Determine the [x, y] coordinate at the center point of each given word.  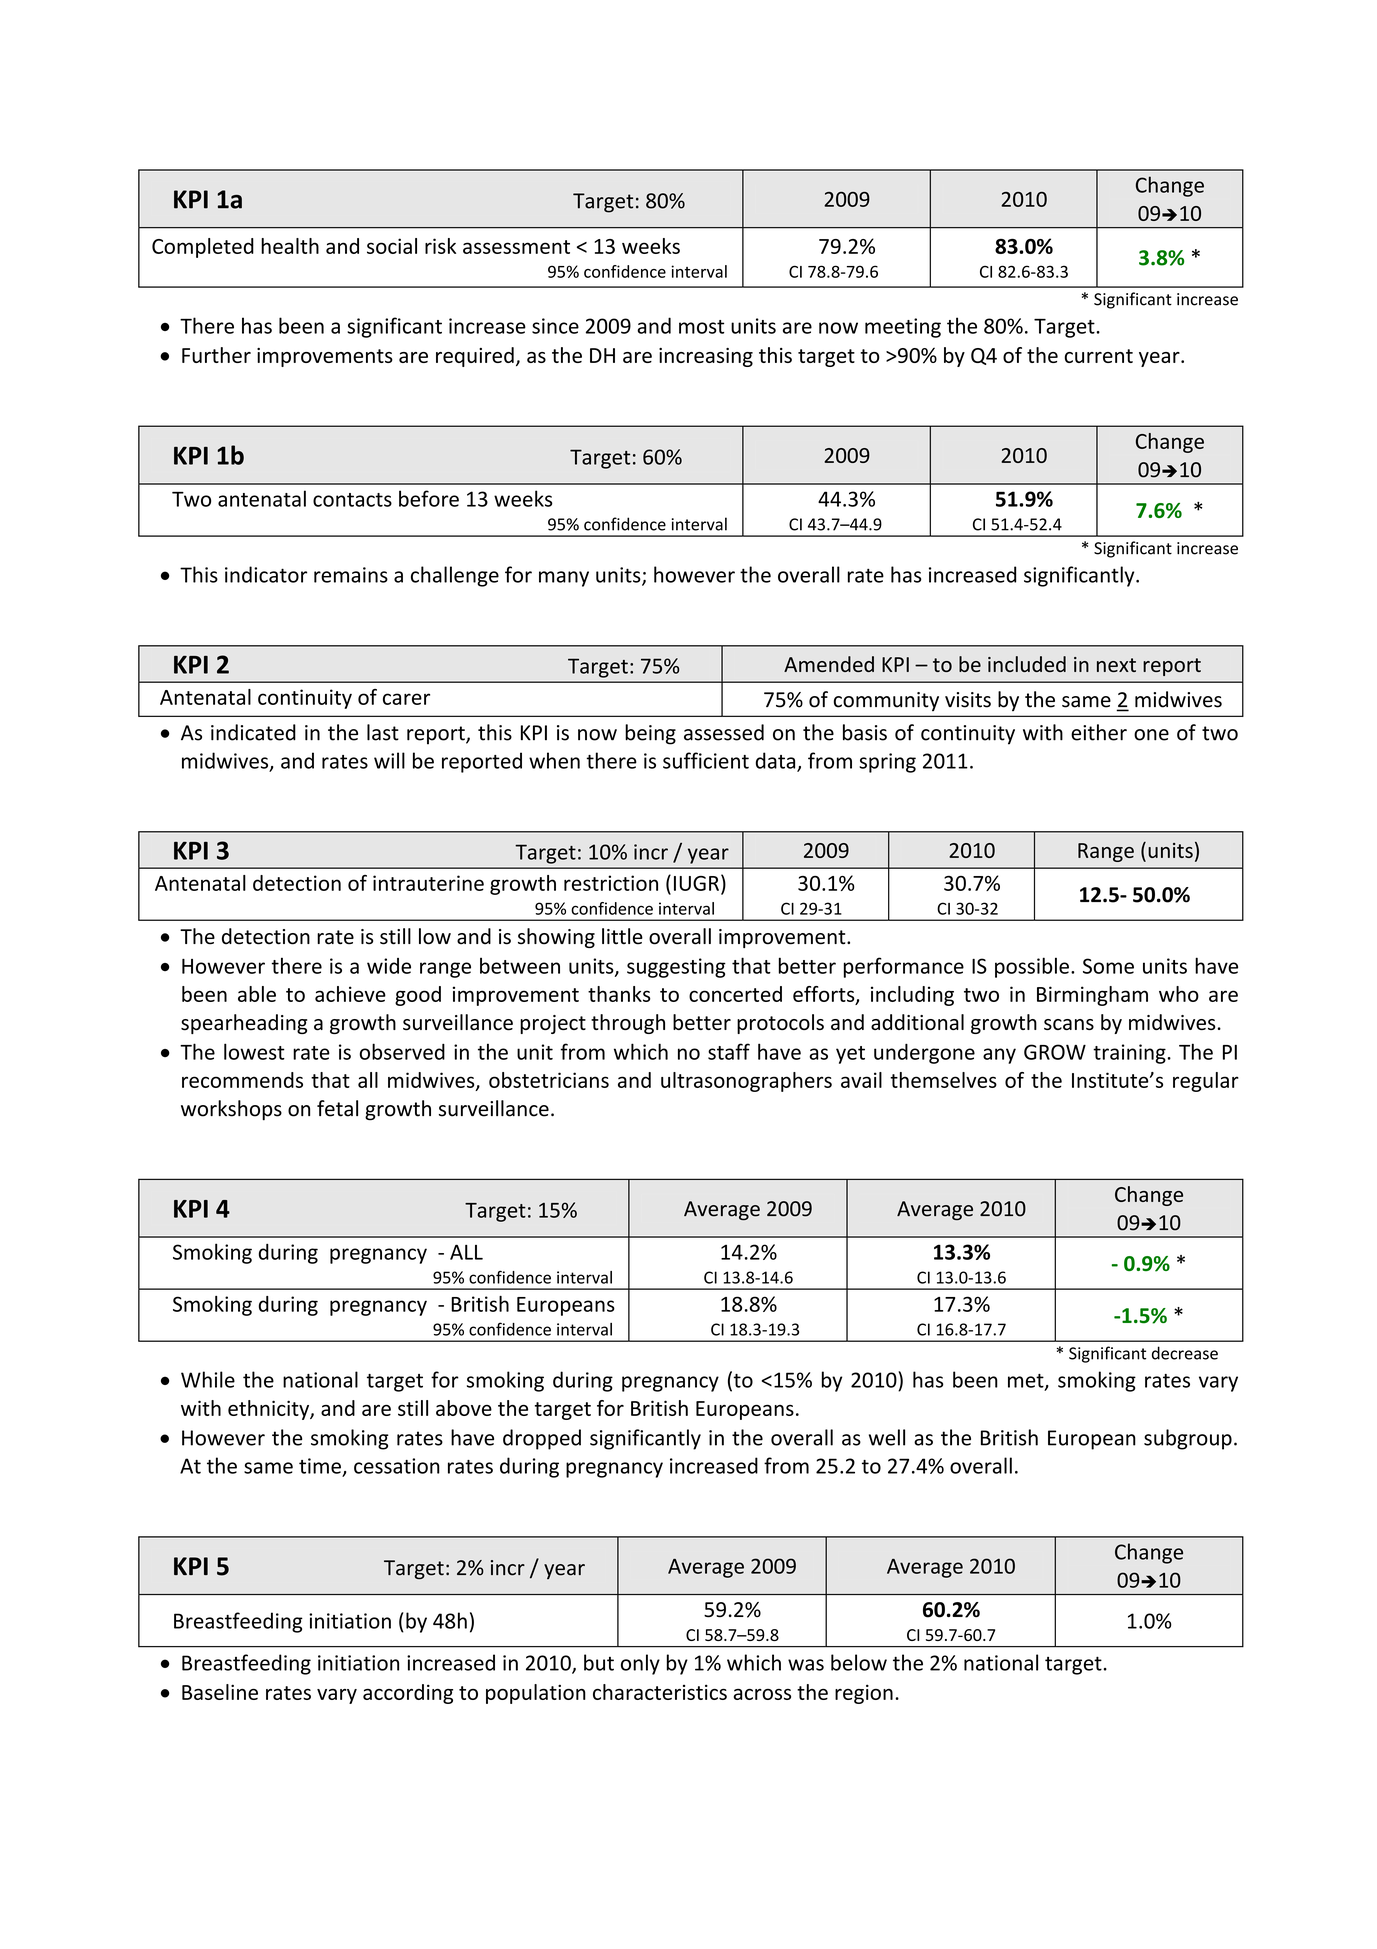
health [290, 246]
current [1099, 356]
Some [1108, 966]
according [408, 1694]
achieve [350, 994]
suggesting [676, 968]
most [701, 327]
